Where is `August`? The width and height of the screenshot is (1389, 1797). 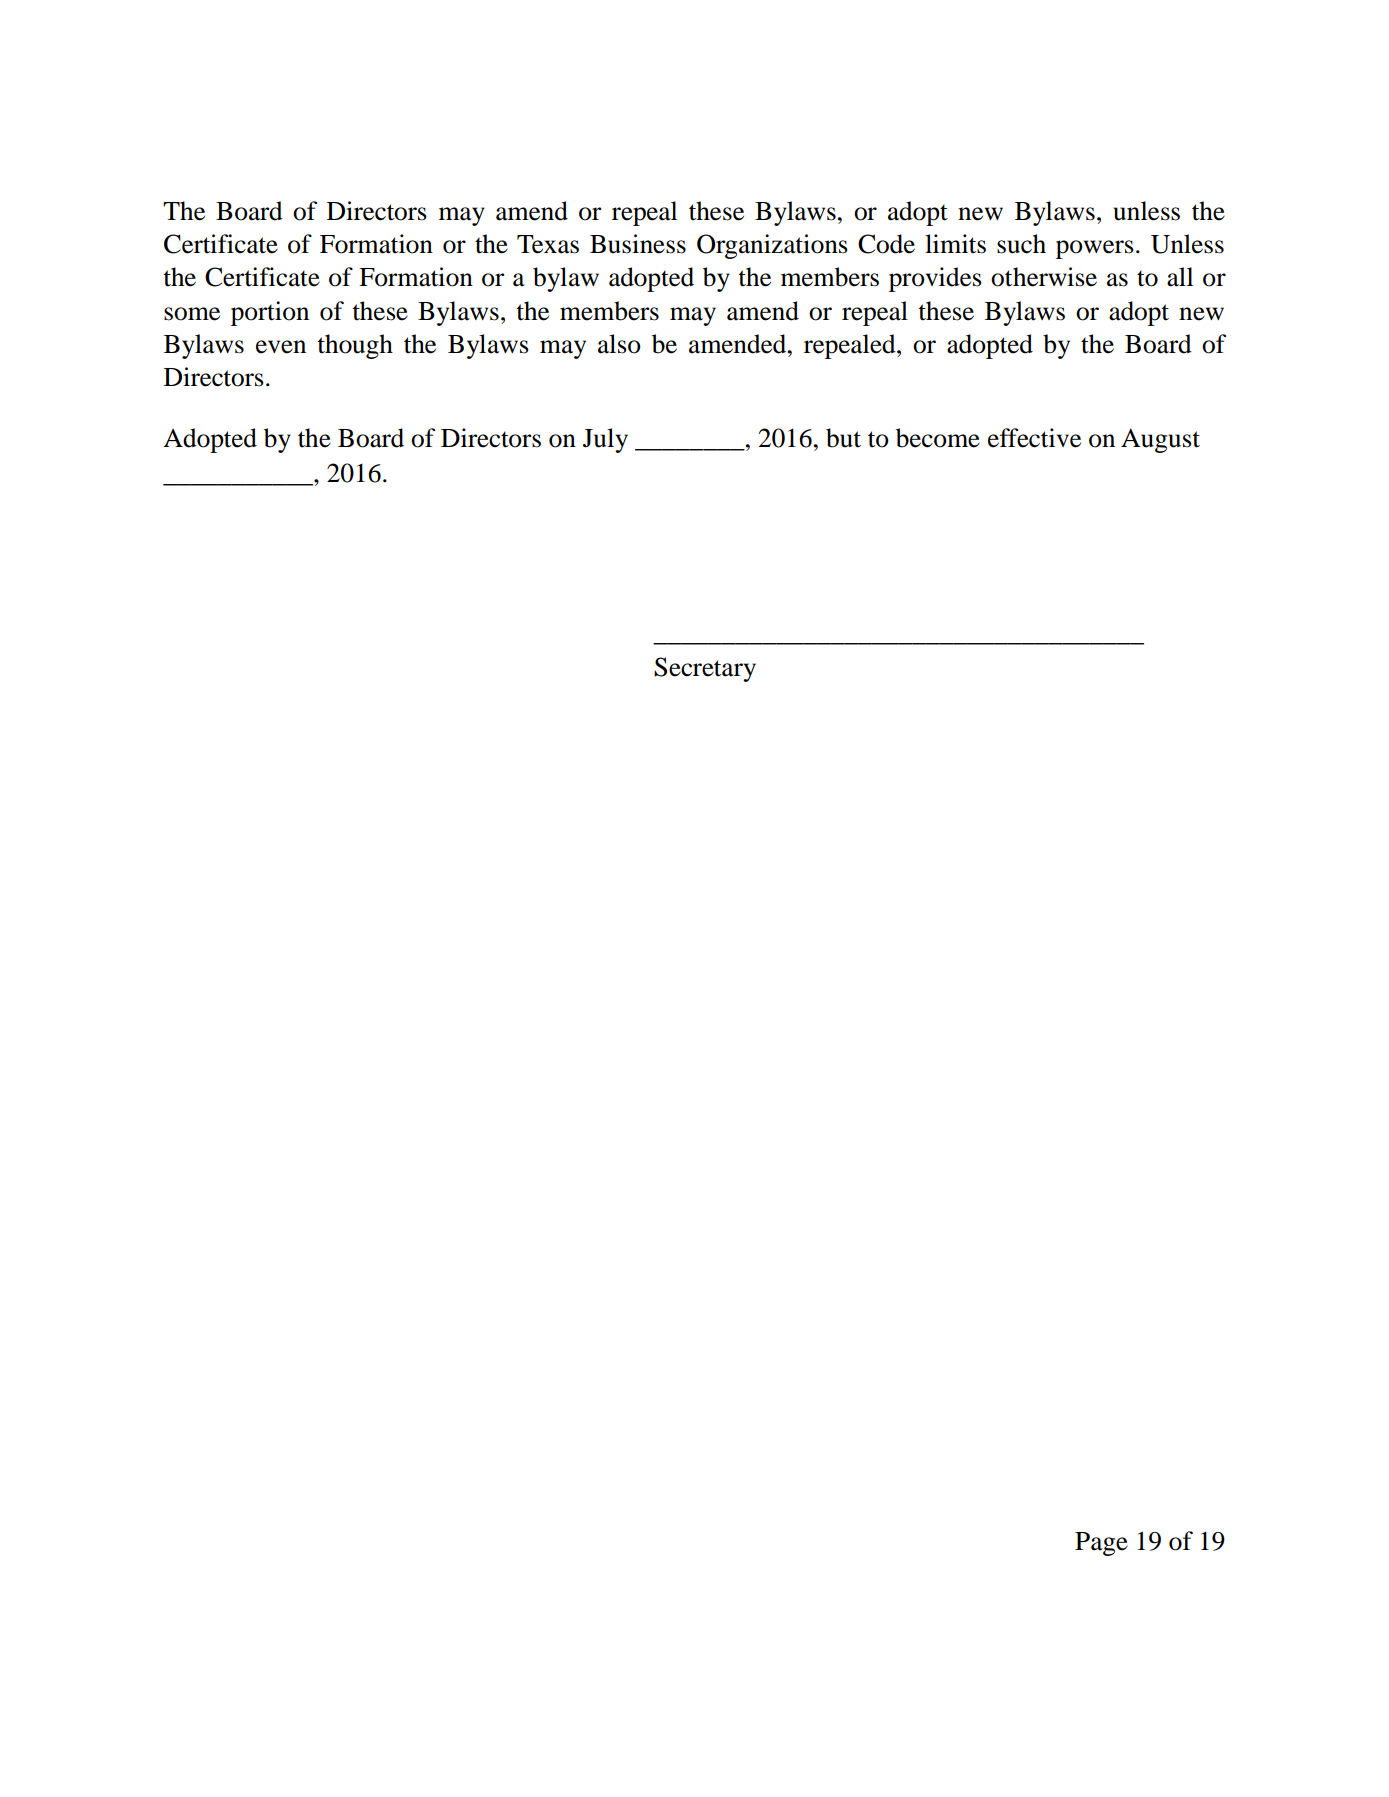
August is located at coordinates (1160, 440).
